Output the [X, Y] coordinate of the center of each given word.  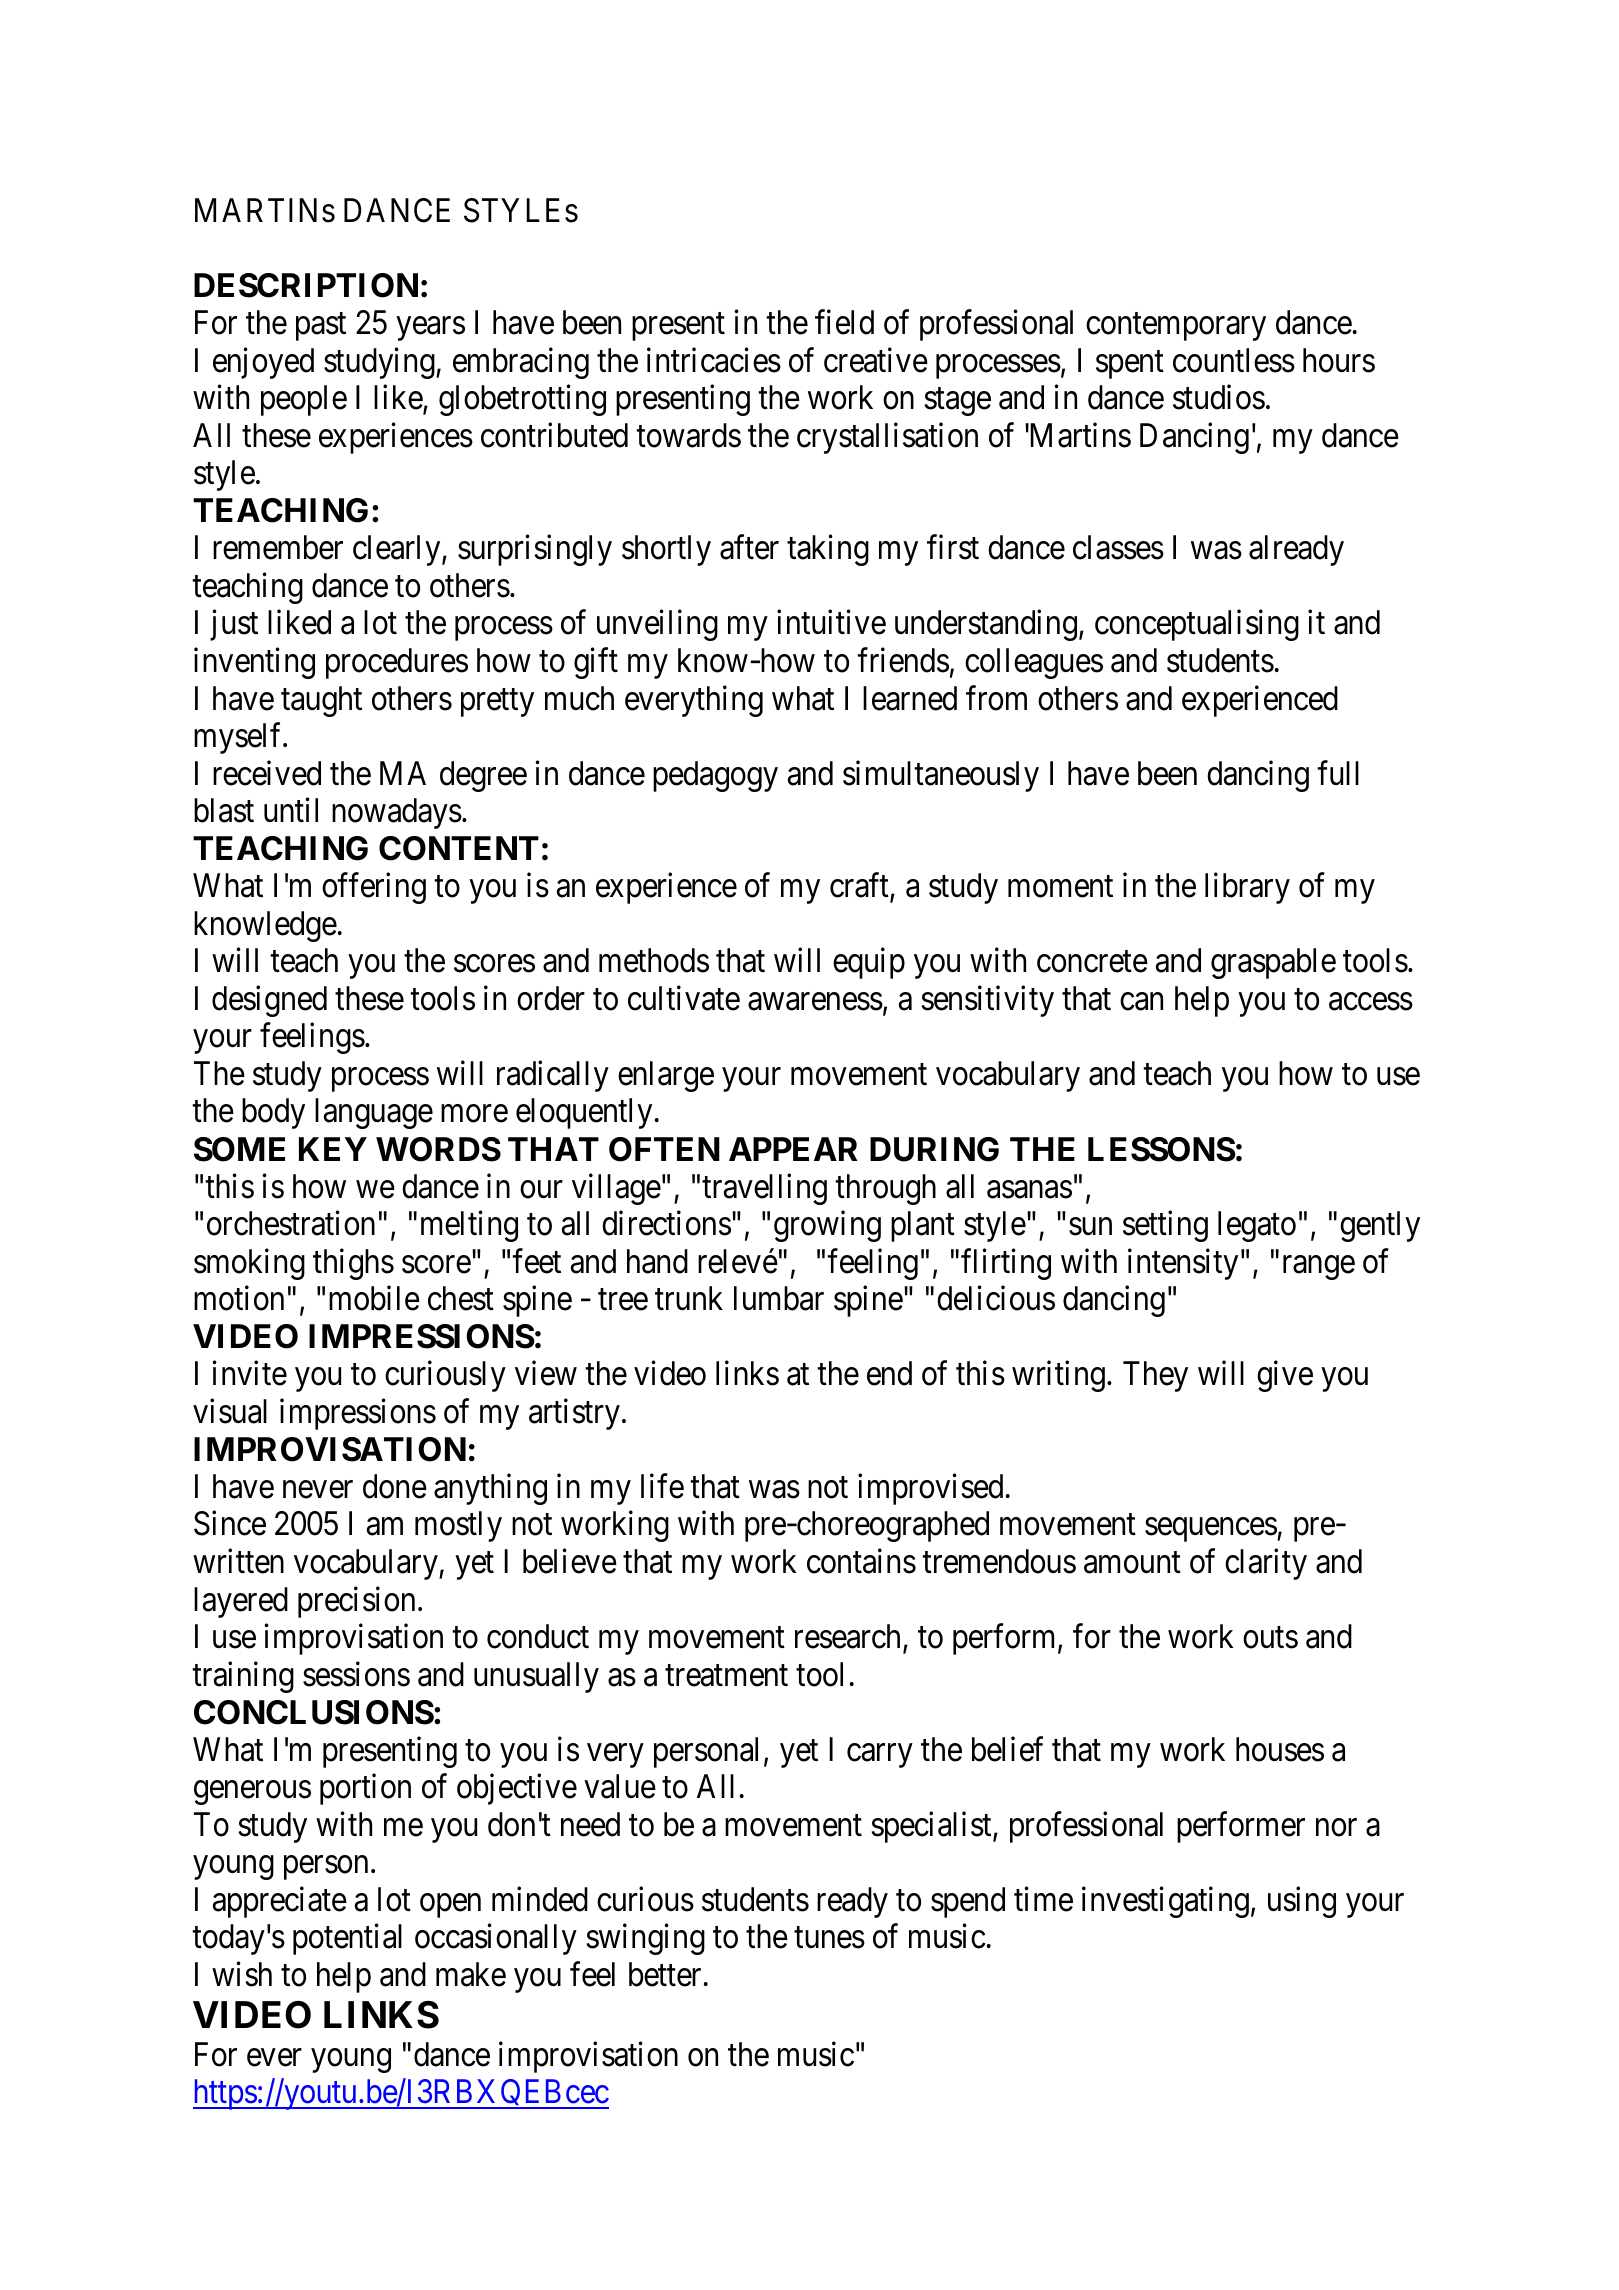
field [844, 322]
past [321, 327]
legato [1257, 1226]
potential [347, 1939]
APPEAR [793, 1149]
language [374, 1113]
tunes [829, 1938]
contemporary [1176, 327]
